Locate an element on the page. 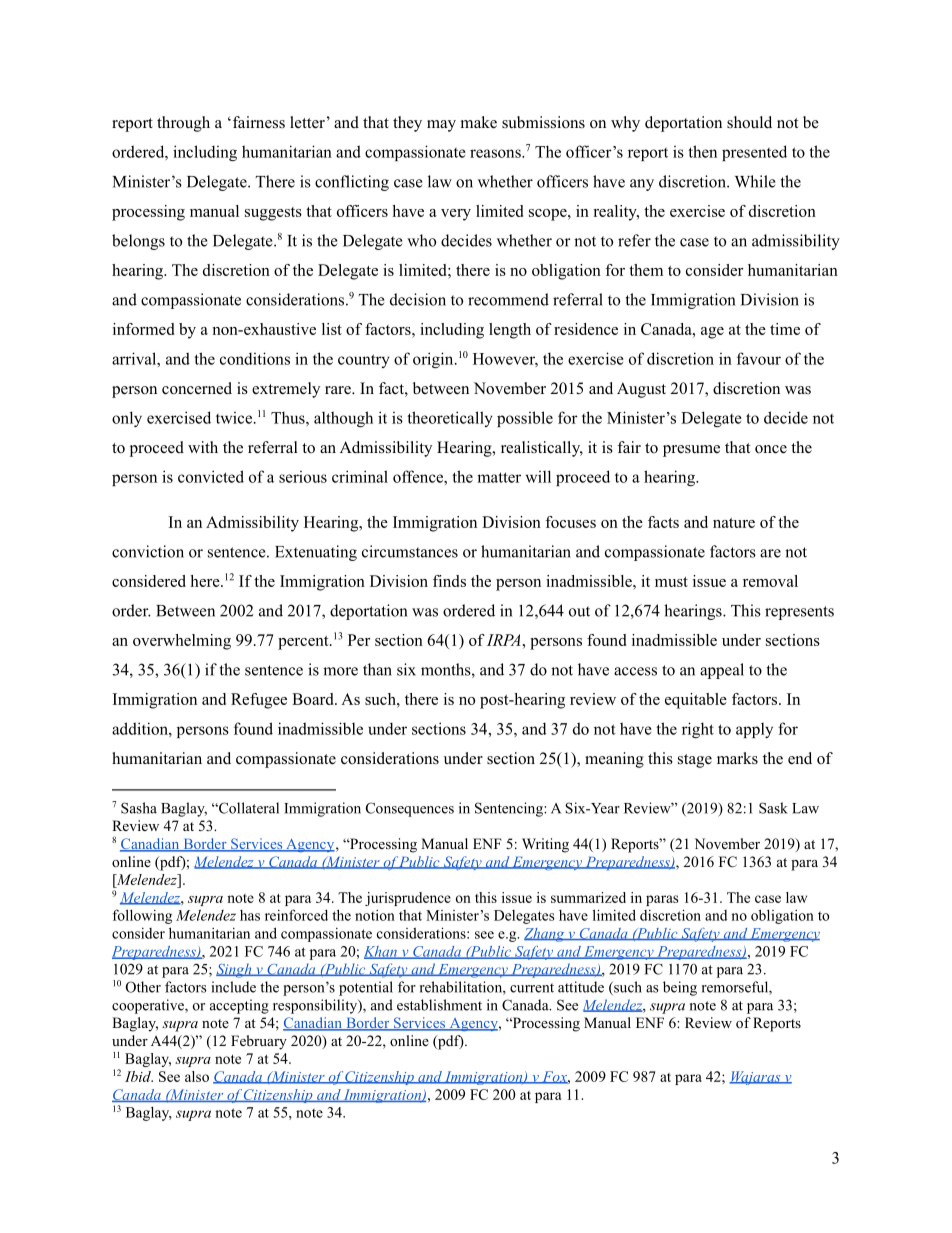  Sentencing is located at coordinates (510, 809).
